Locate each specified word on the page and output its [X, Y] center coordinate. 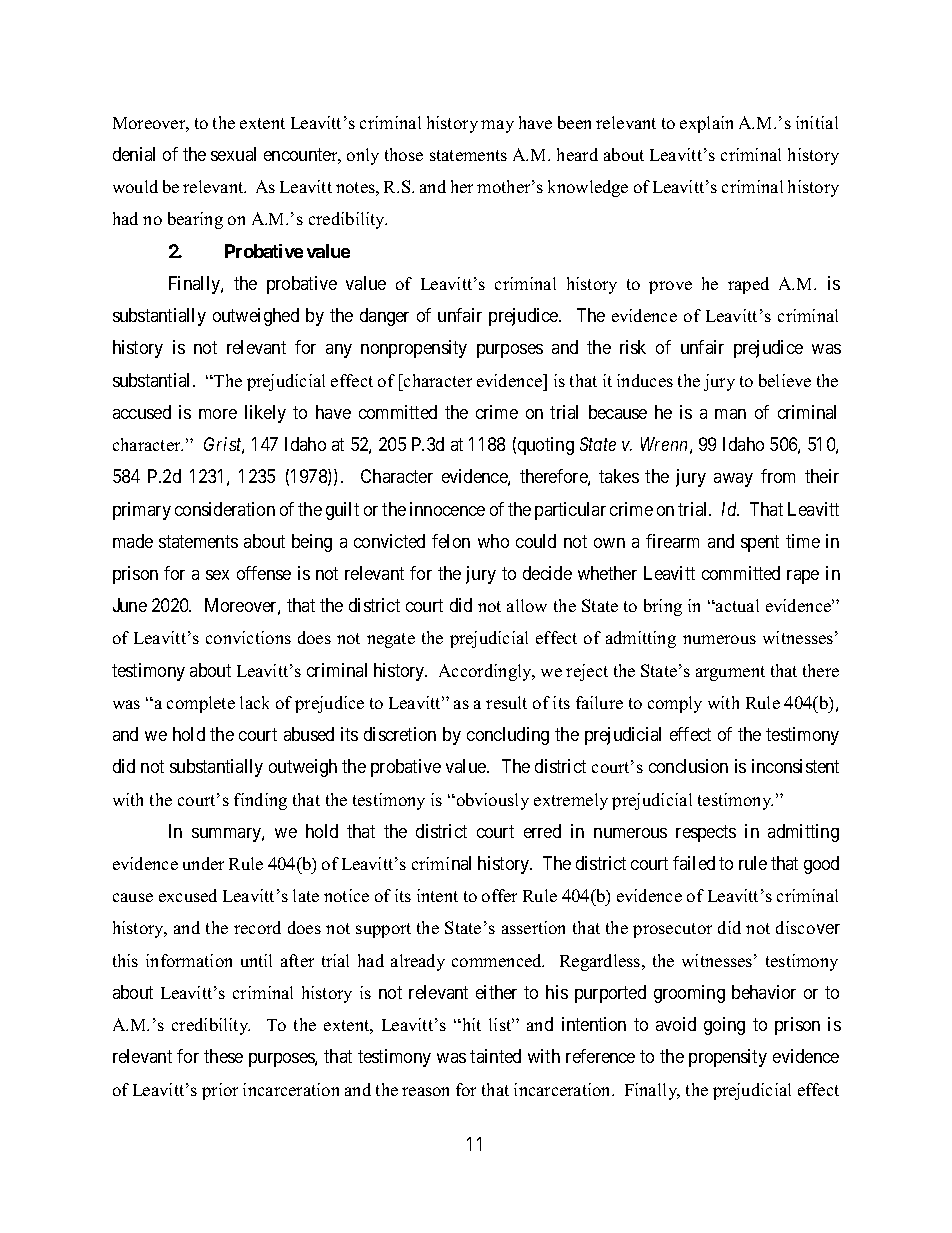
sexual [233, 154]
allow [527, 605]
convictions [248, 637]
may [497, 126]
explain [706, 124]
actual [736, 605]
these [223, 1056]
